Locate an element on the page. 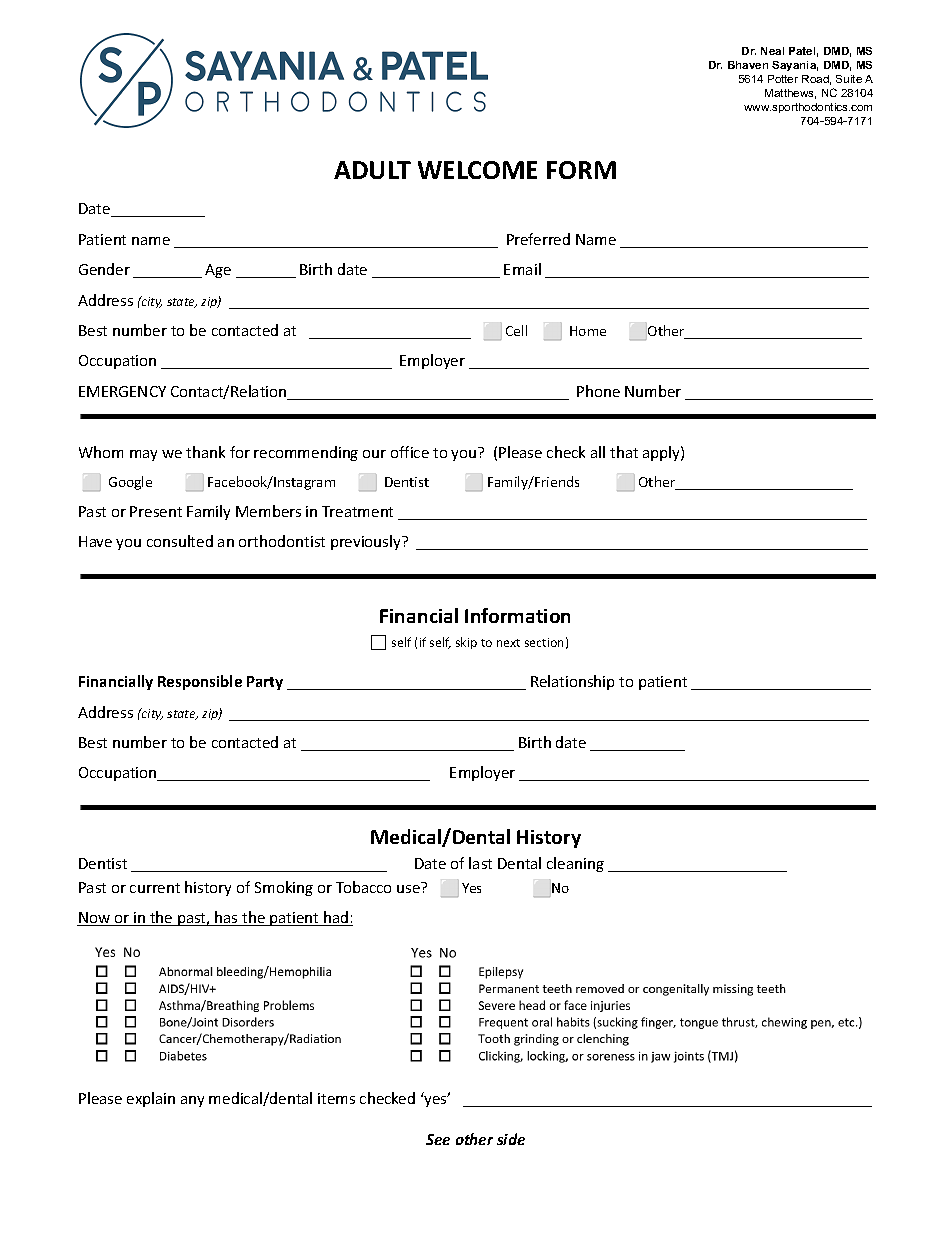 This page has height=1233, width=952. Home is located at coordinates (588, 331).
